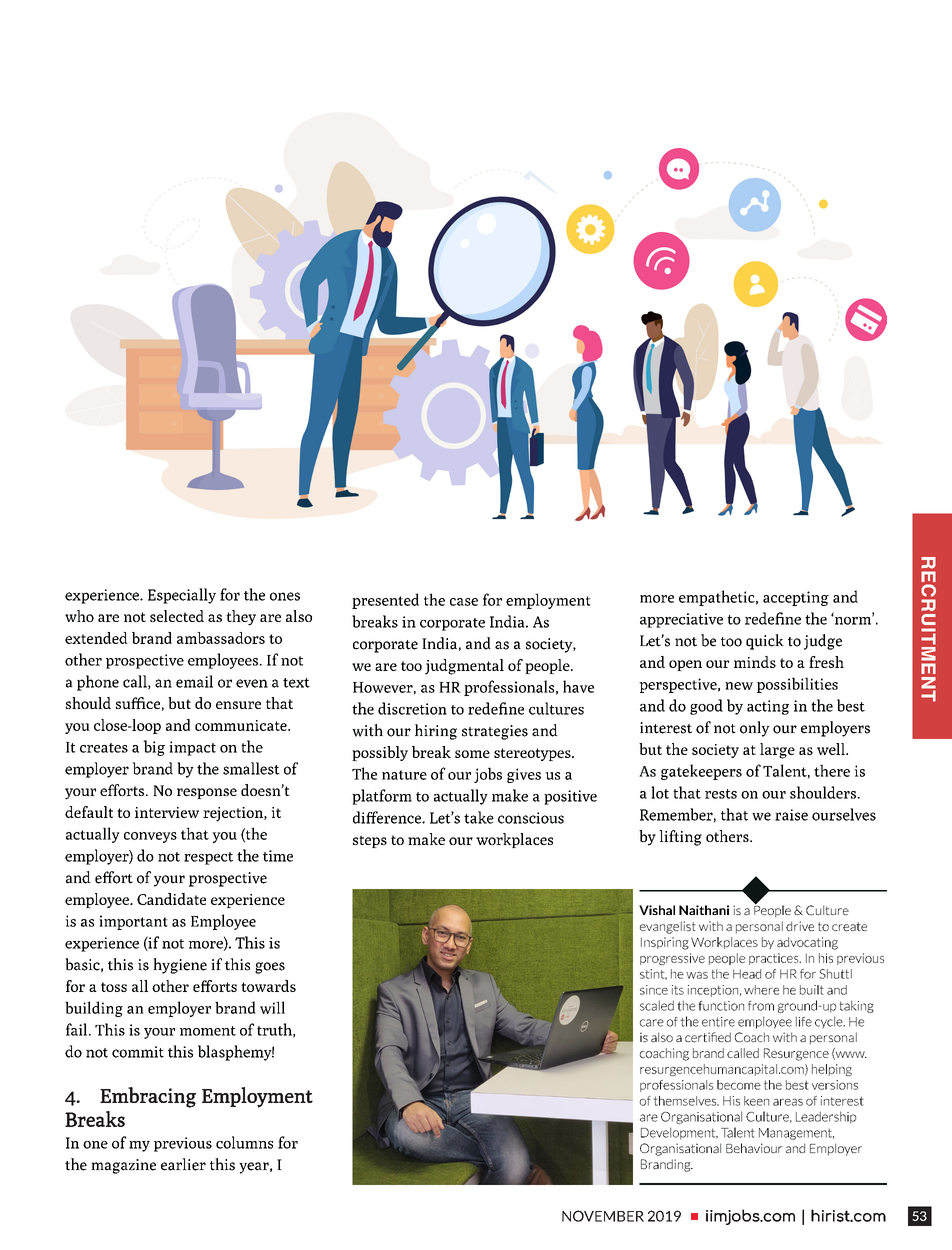 The image size is (952, 1250). Describe the element at coordinates (114, 987) in the screenshot. I see `toss` at that location.
